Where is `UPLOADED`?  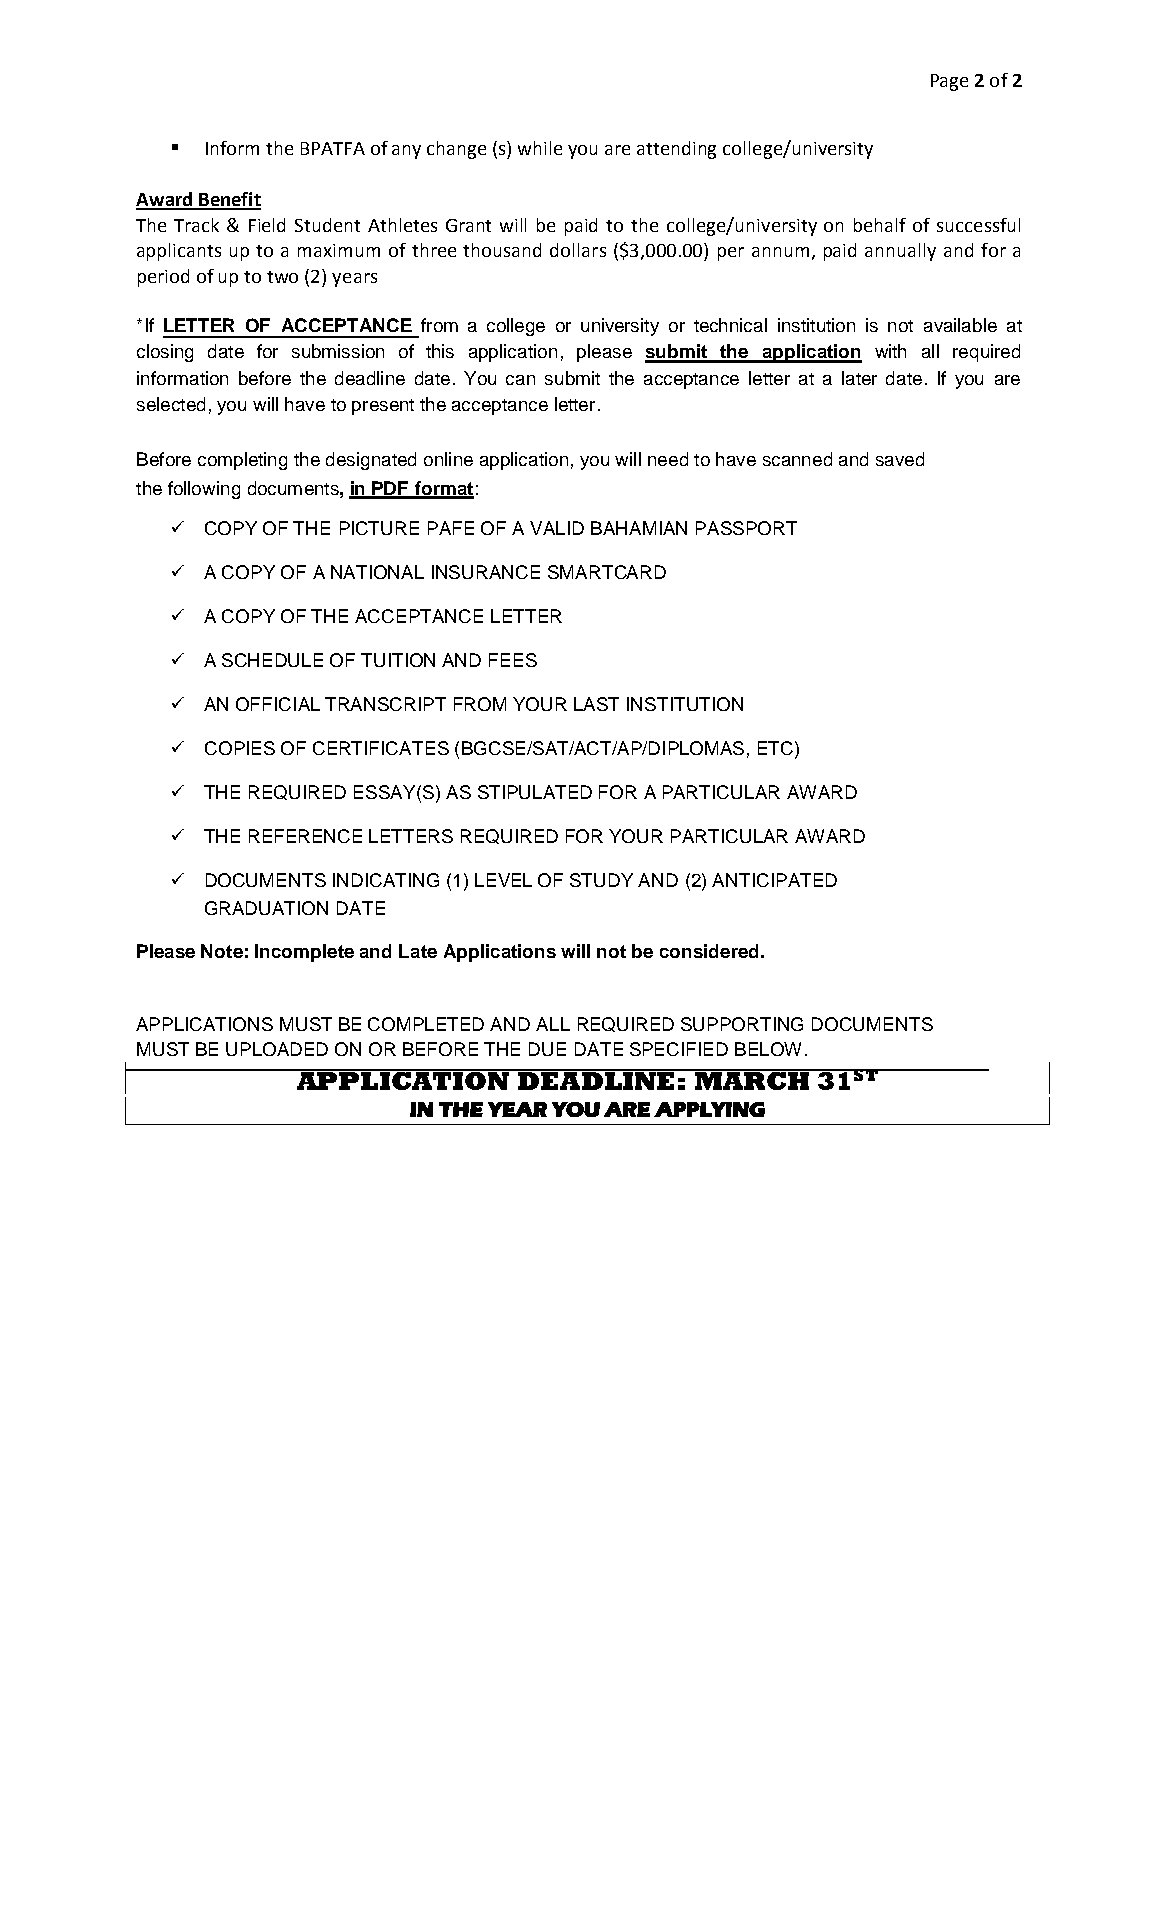
UPLOADED is located at coordinates (277, 1049).
